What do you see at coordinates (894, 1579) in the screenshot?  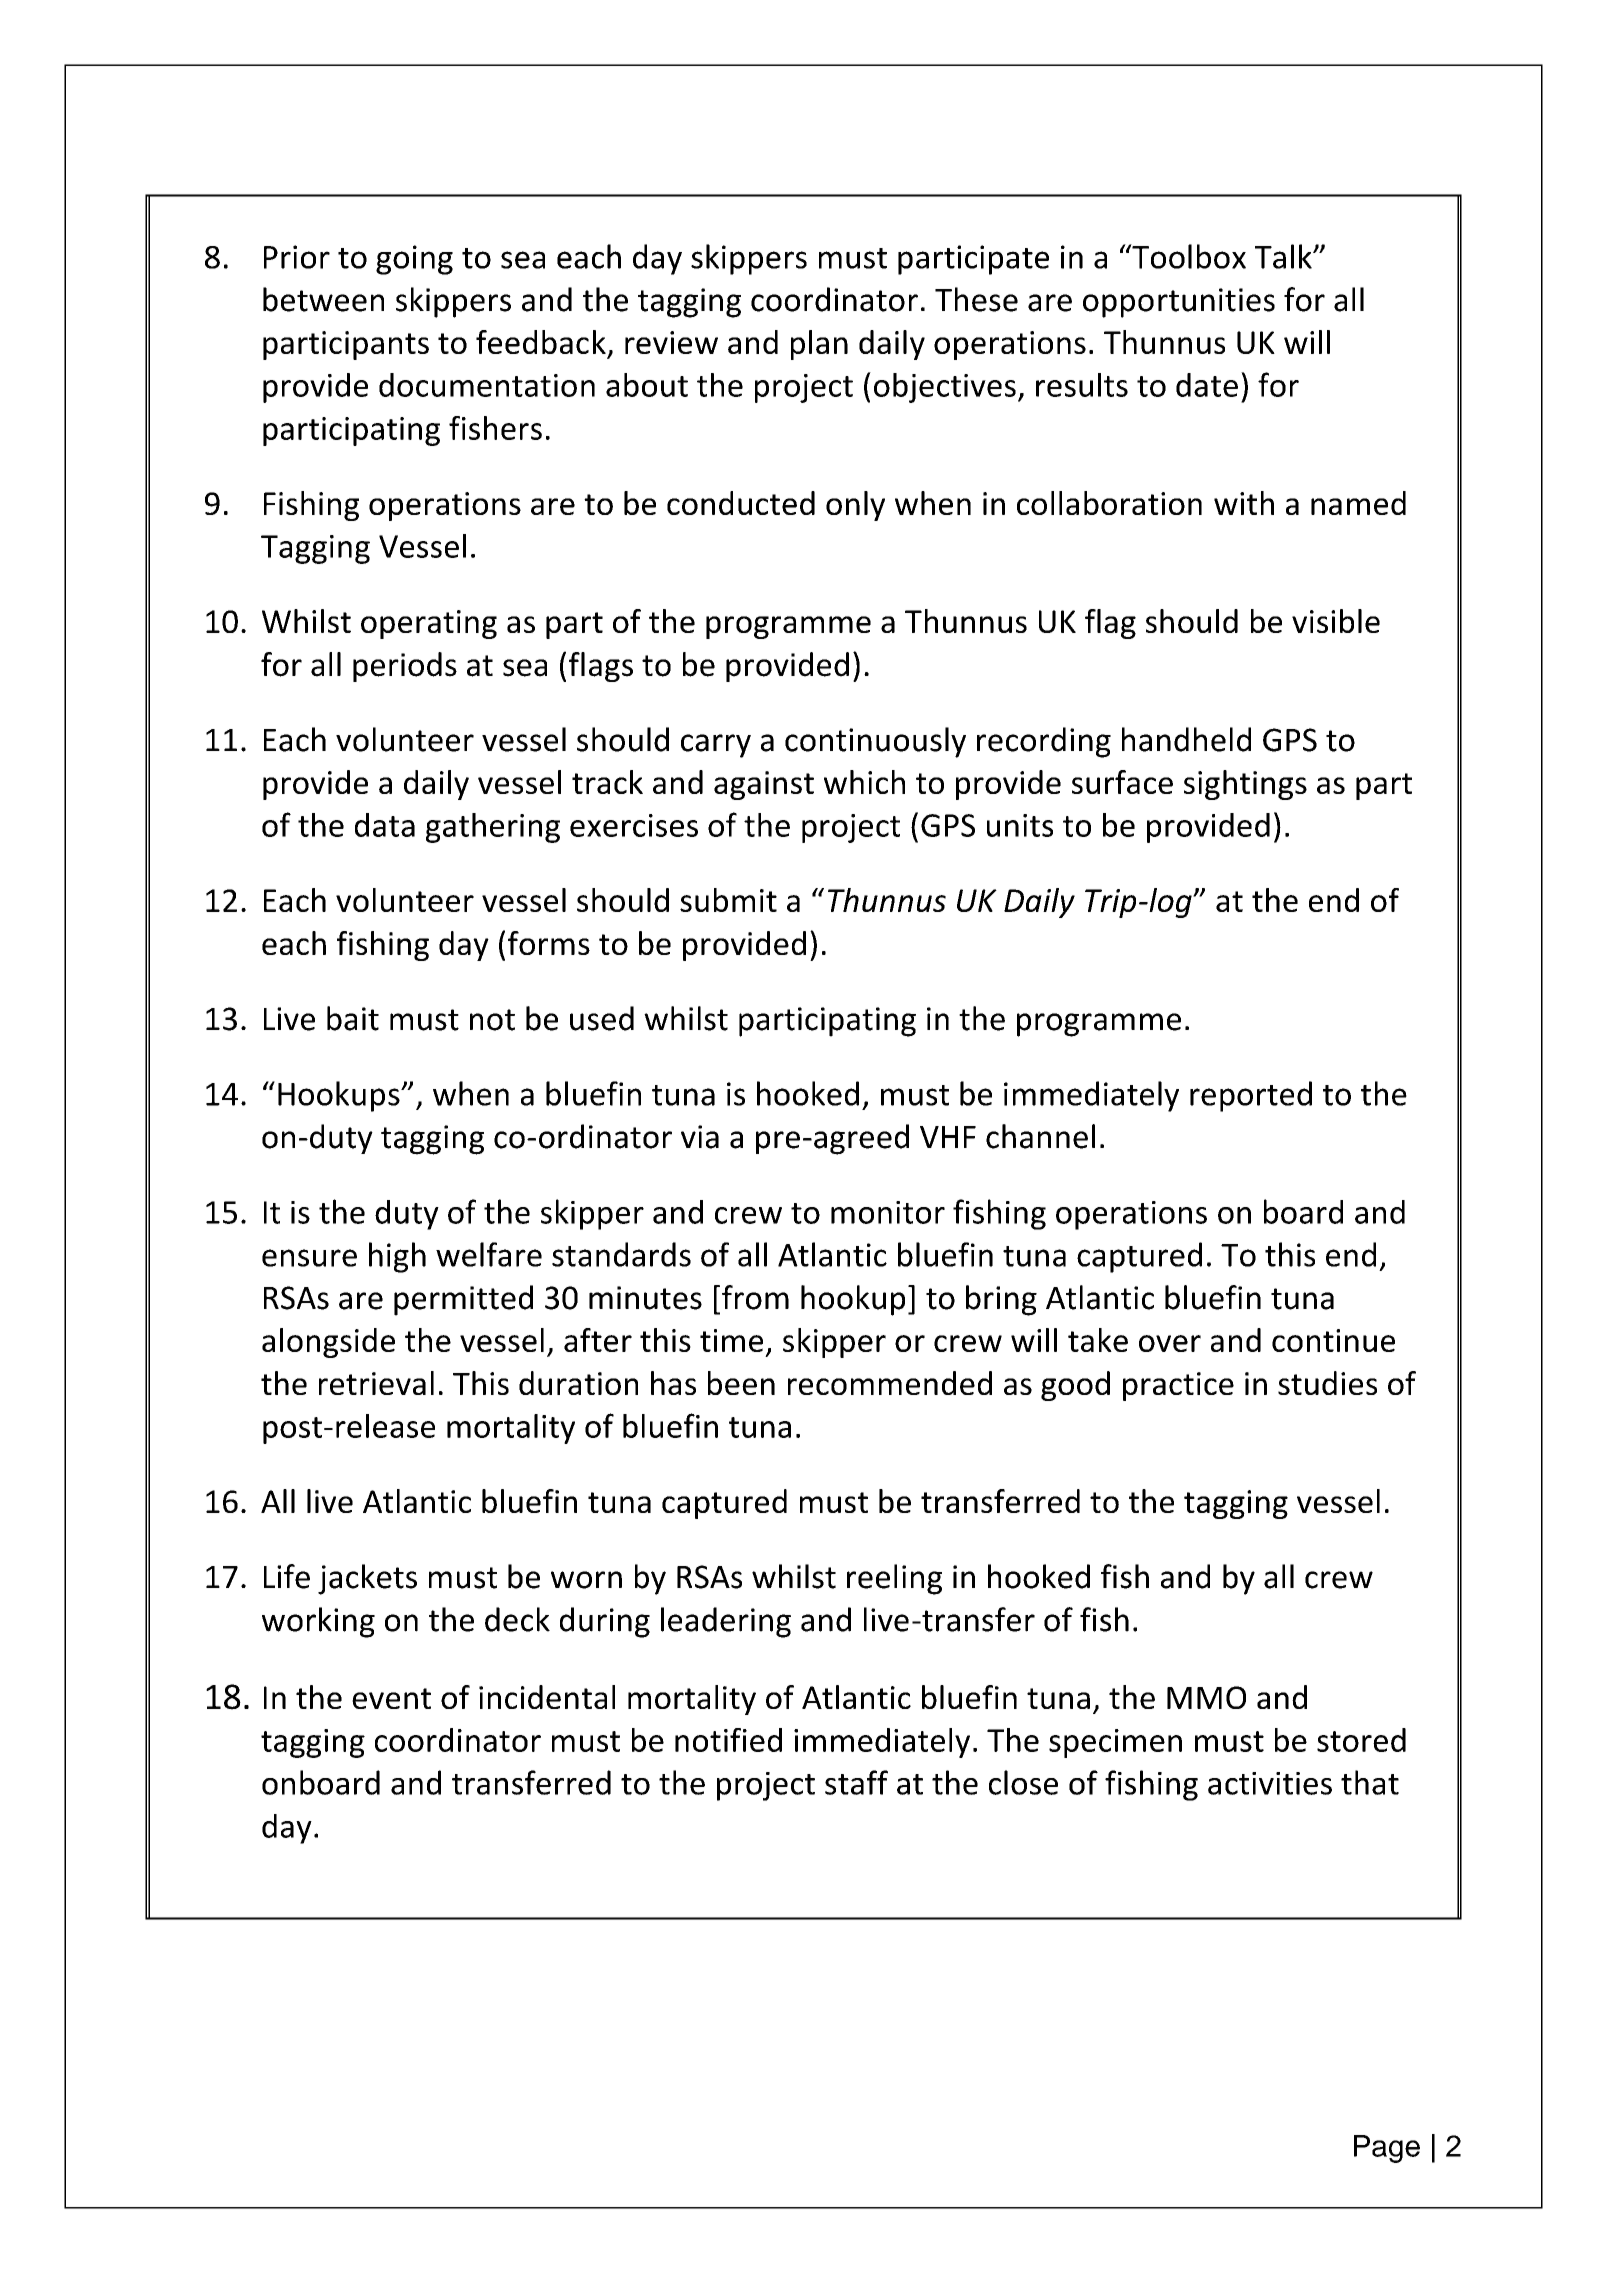 I see `reeling` at bounding box center [894, 1579].
